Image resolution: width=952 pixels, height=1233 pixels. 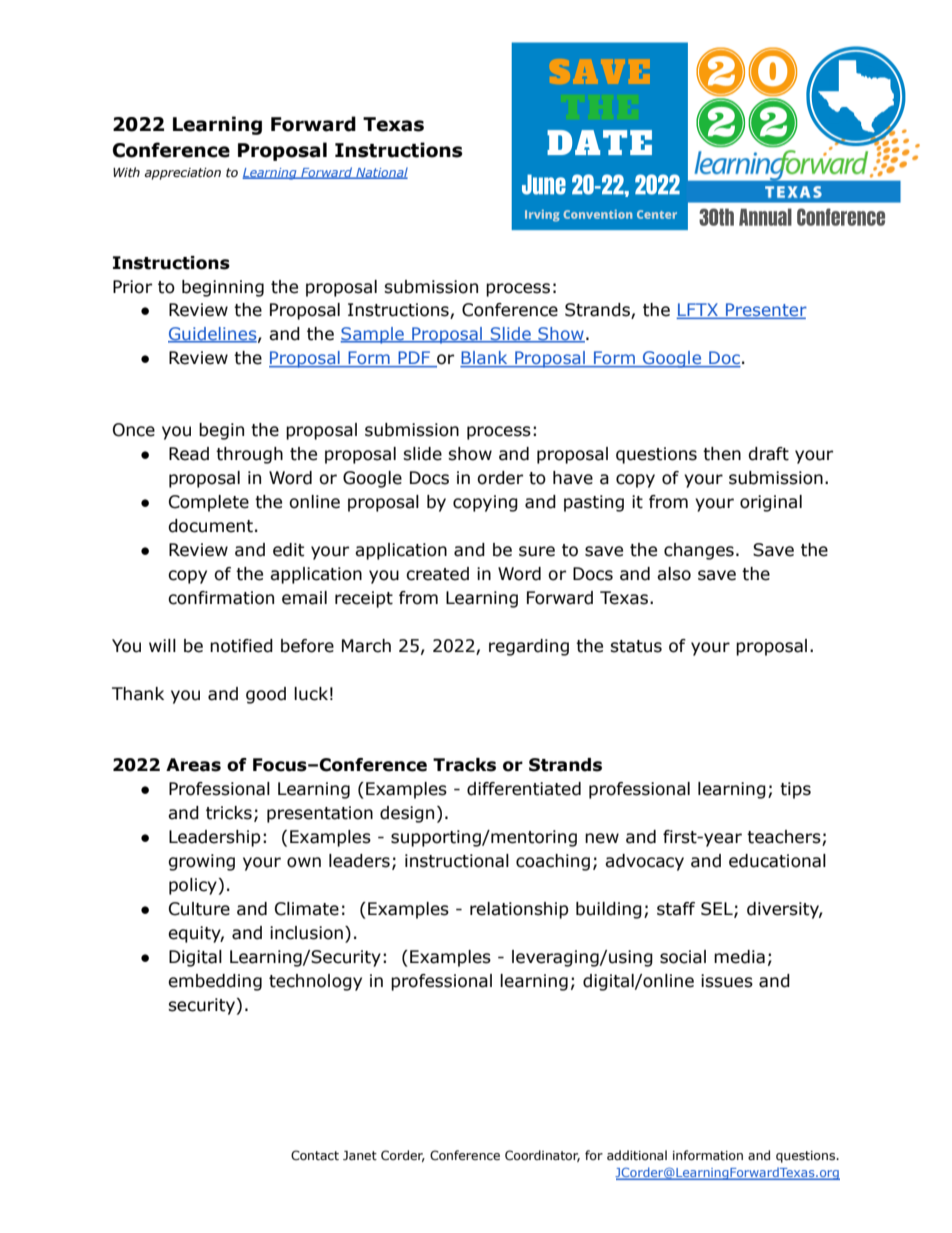 I want to click on Presenter, so click(x=765, y=311).
